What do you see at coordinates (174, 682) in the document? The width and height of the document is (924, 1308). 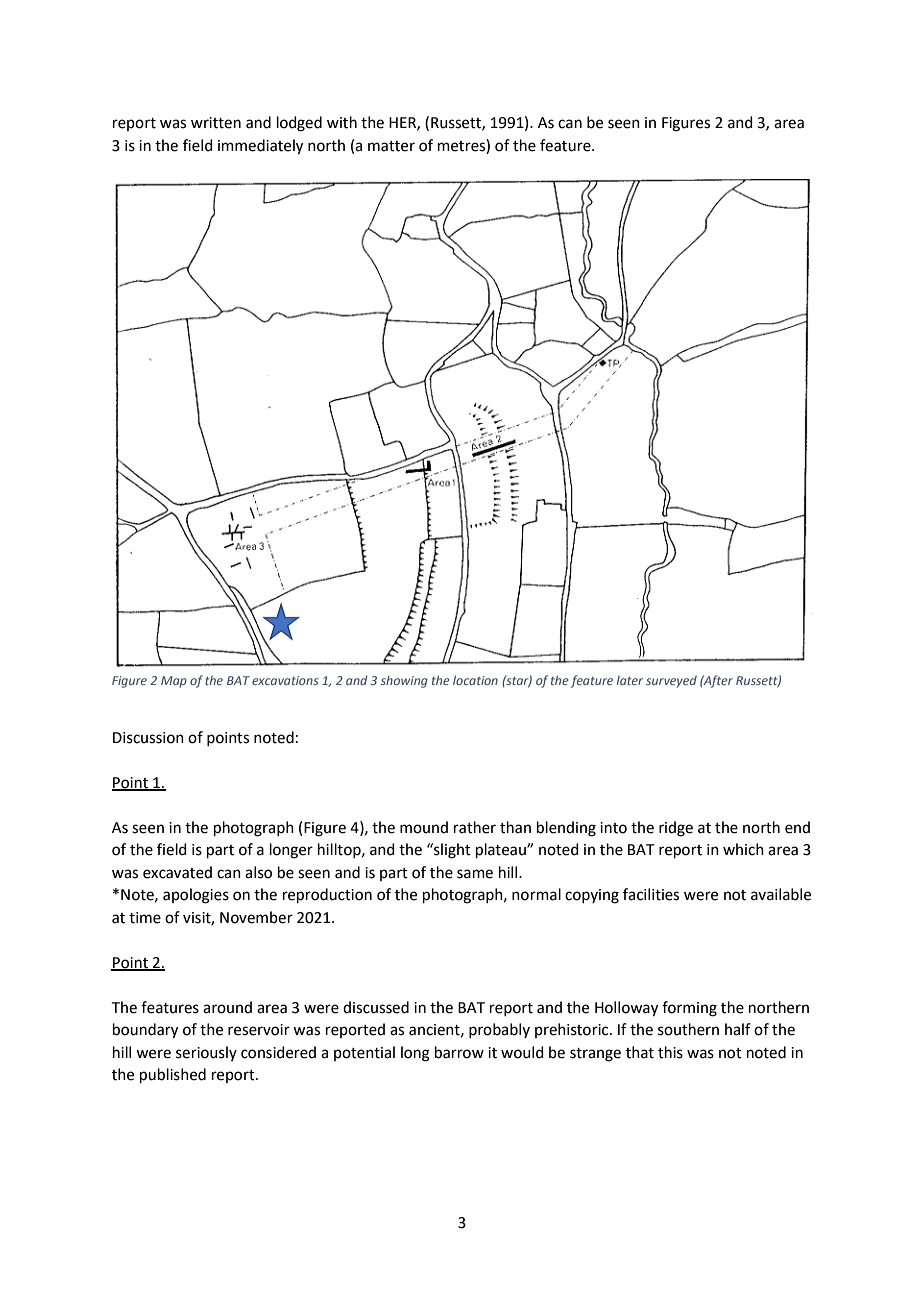 I see `Map` at bounding box center [174, 682].
